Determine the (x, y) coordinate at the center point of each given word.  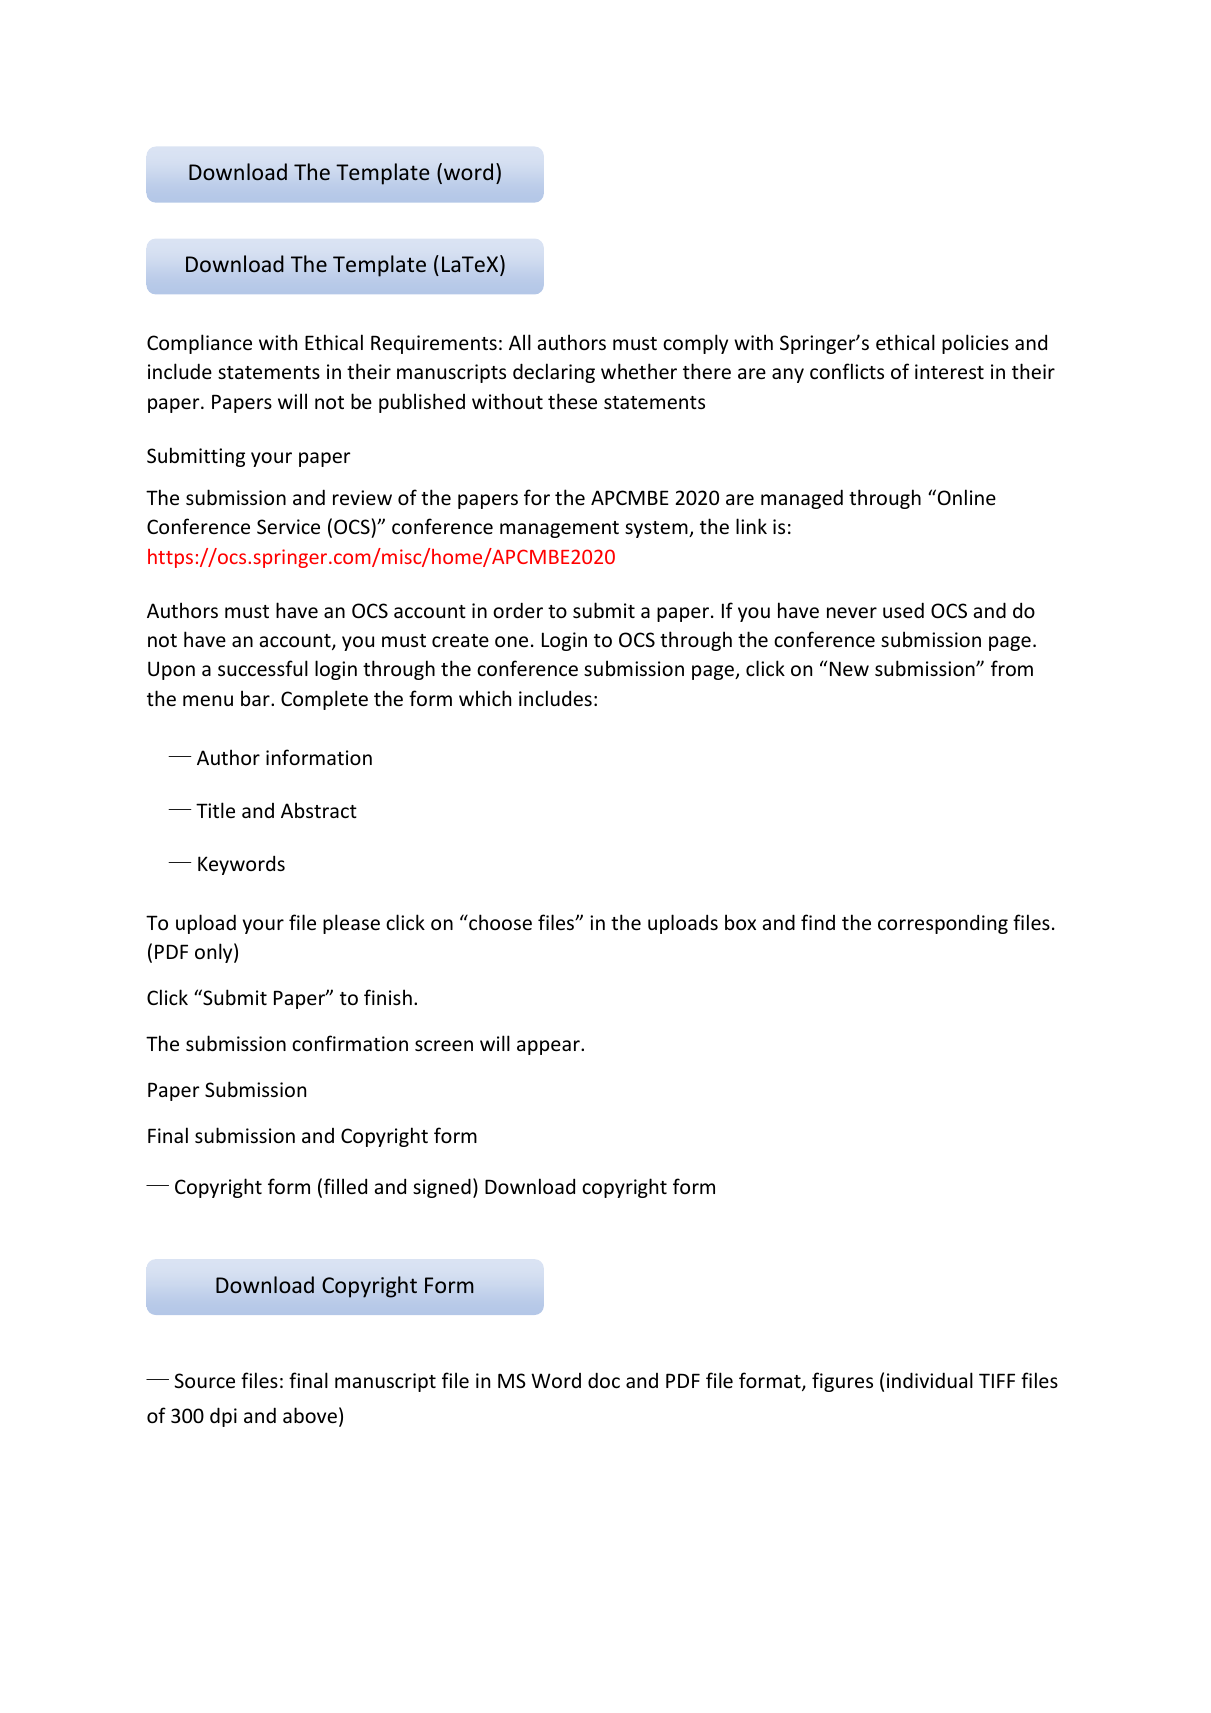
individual (930, 1380)
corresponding (943, 924)
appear (549, 1047)
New (849, 668)
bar (256, 698)
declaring (554, 373)
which (485, 698)
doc (604, 1380)
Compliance (199, 344)
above (310, 1415)
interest (949, 371)
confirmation (350, 1043)
